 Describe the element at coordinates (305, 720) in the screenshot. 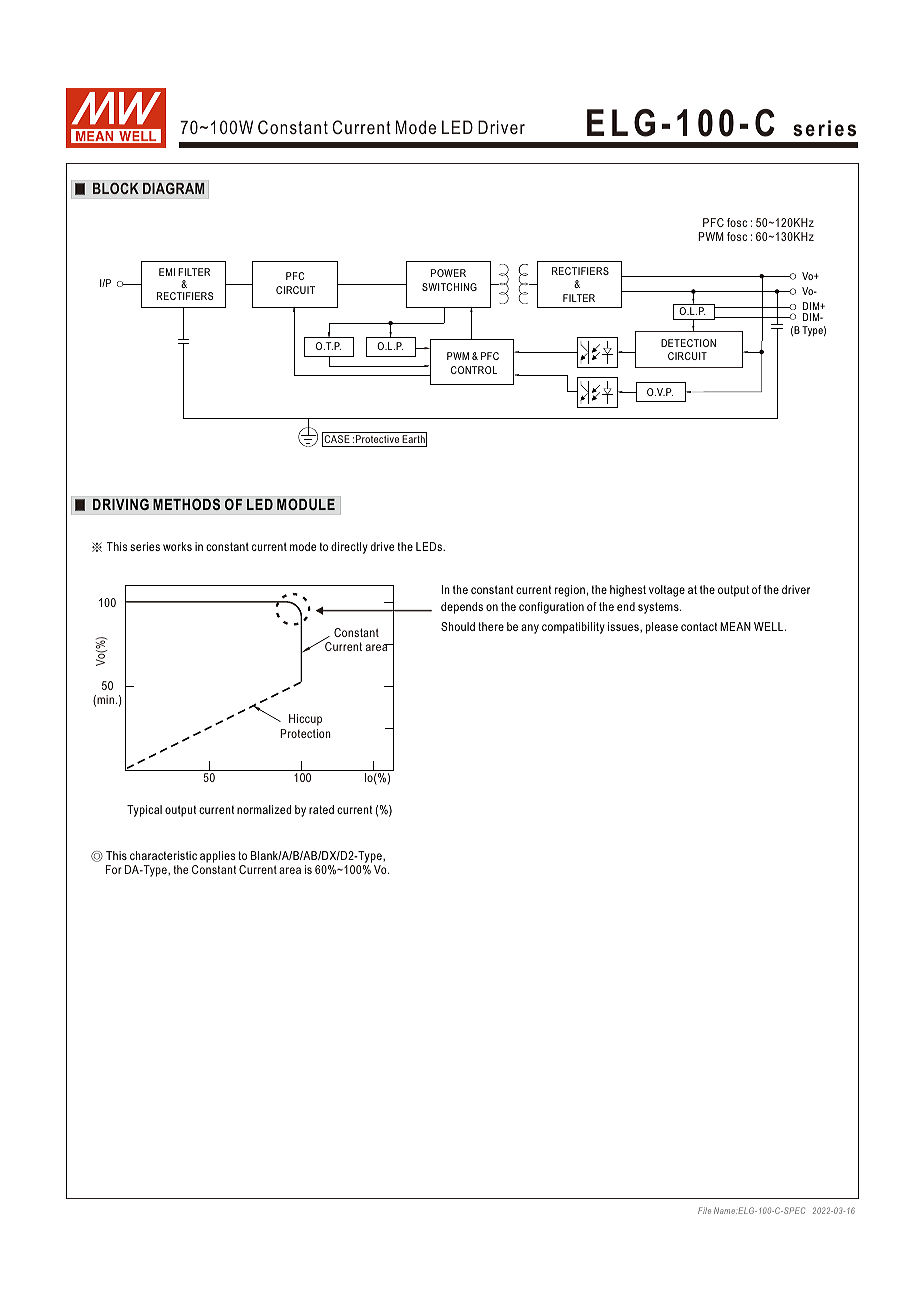

I see `Hiccup` at that location.
